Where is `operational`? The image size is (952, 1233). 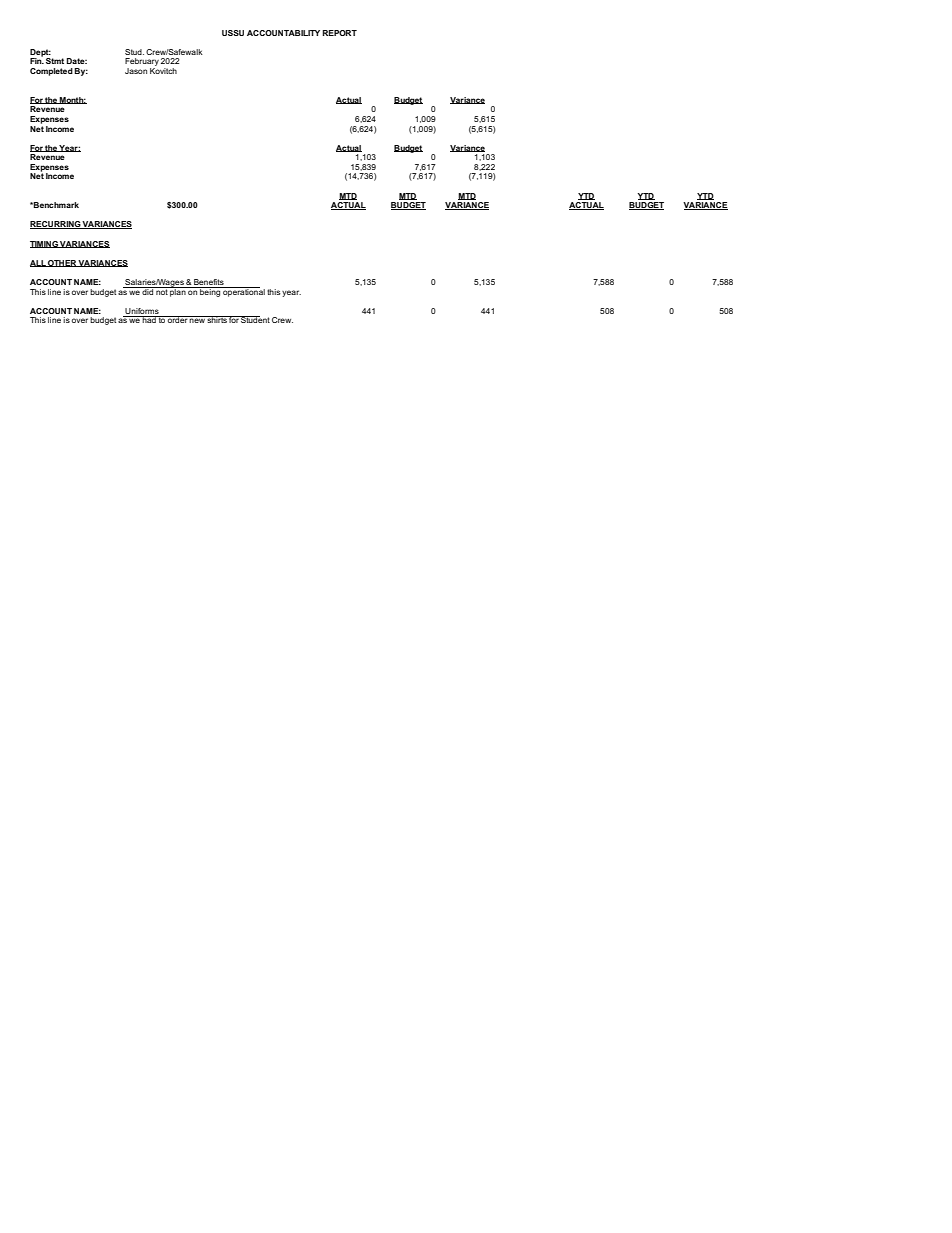 operational is located at coordinates (243, 292).
